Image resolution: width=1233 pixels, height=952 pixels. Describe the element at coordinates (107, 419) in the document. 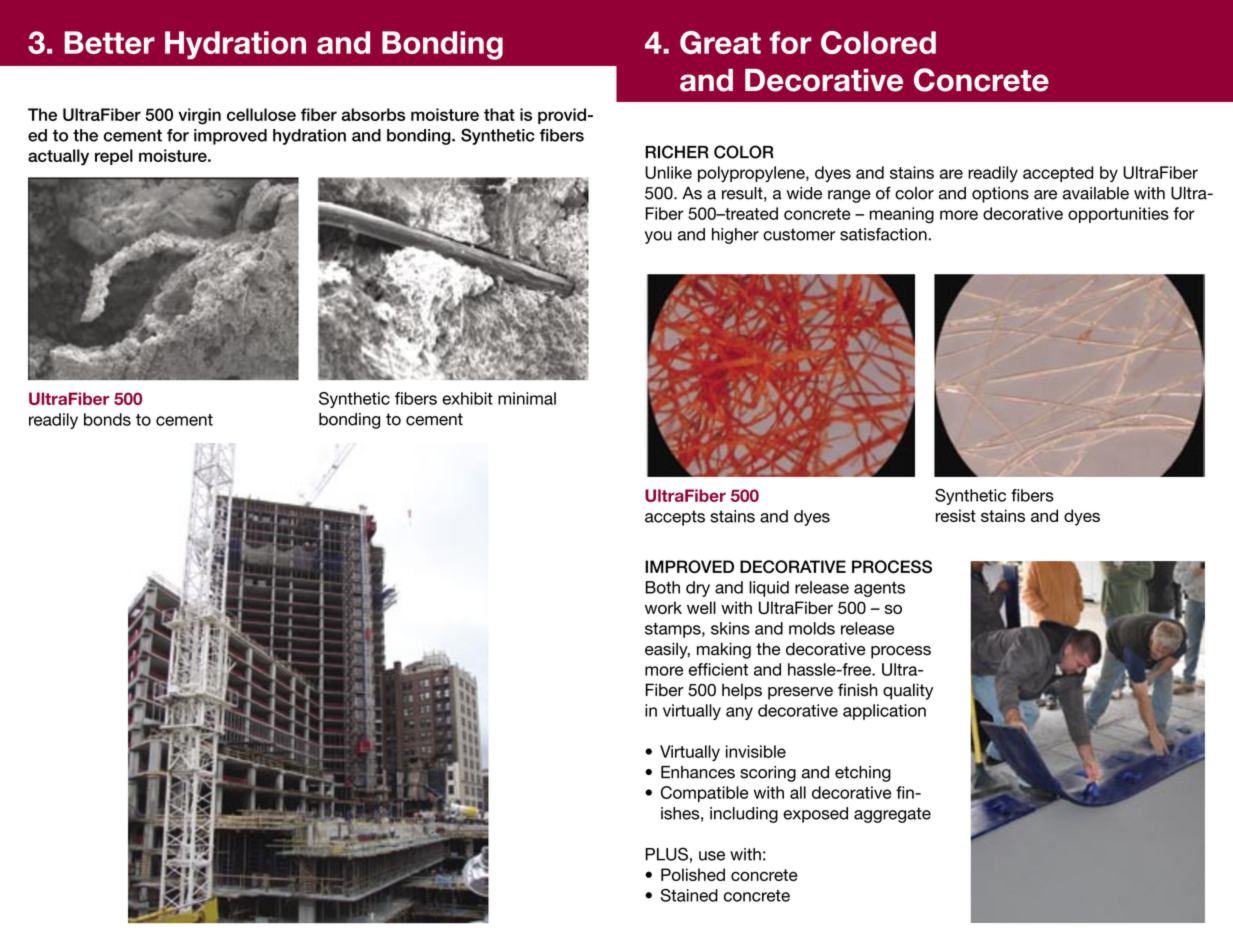

I see `bonds` at that location.
